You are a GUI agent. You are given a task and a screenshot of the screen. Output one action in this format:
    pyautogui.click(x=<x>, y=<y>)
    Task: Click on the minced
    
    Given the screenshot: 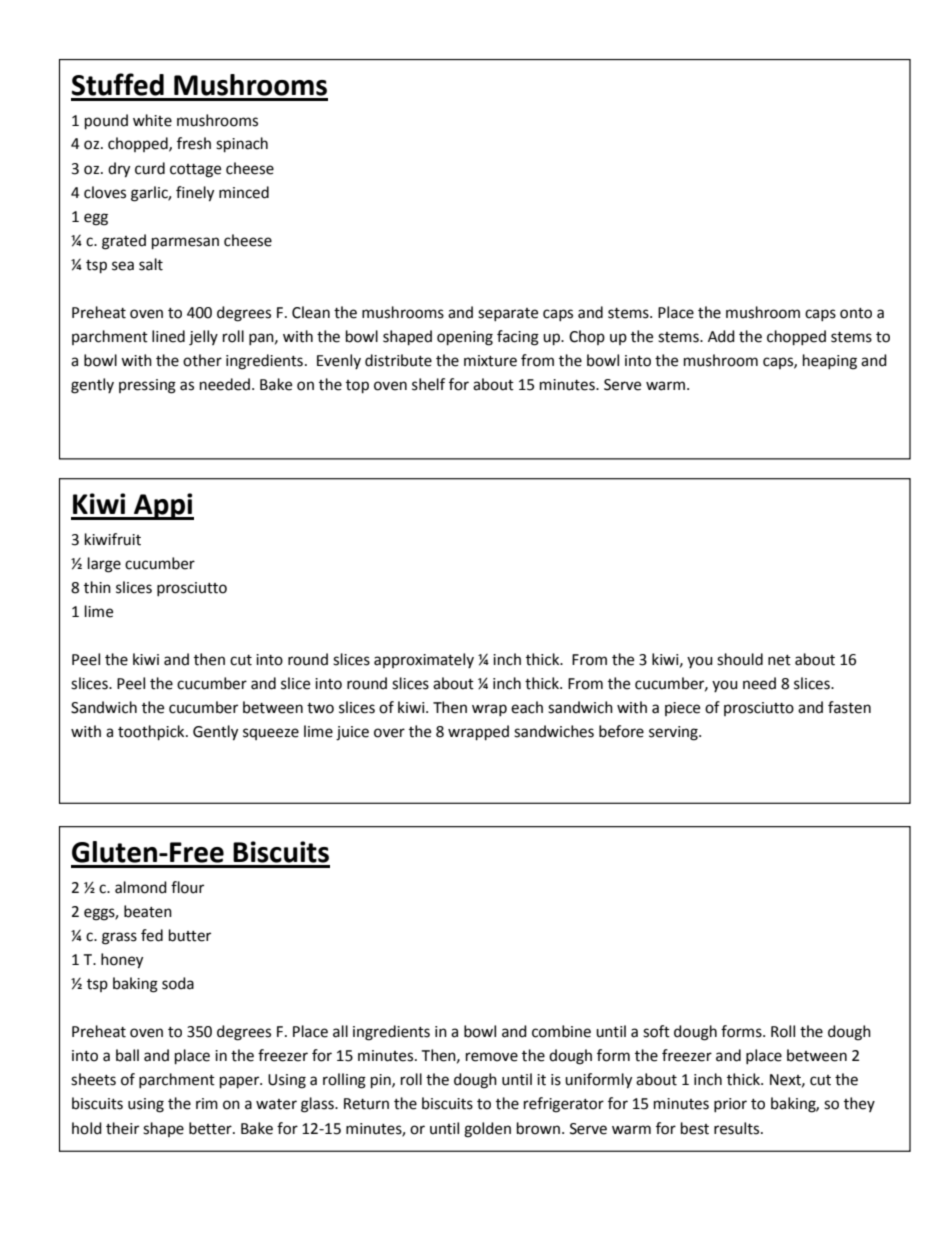 What is the action you would take?
    pyautogui.click(x=244, y=192)
